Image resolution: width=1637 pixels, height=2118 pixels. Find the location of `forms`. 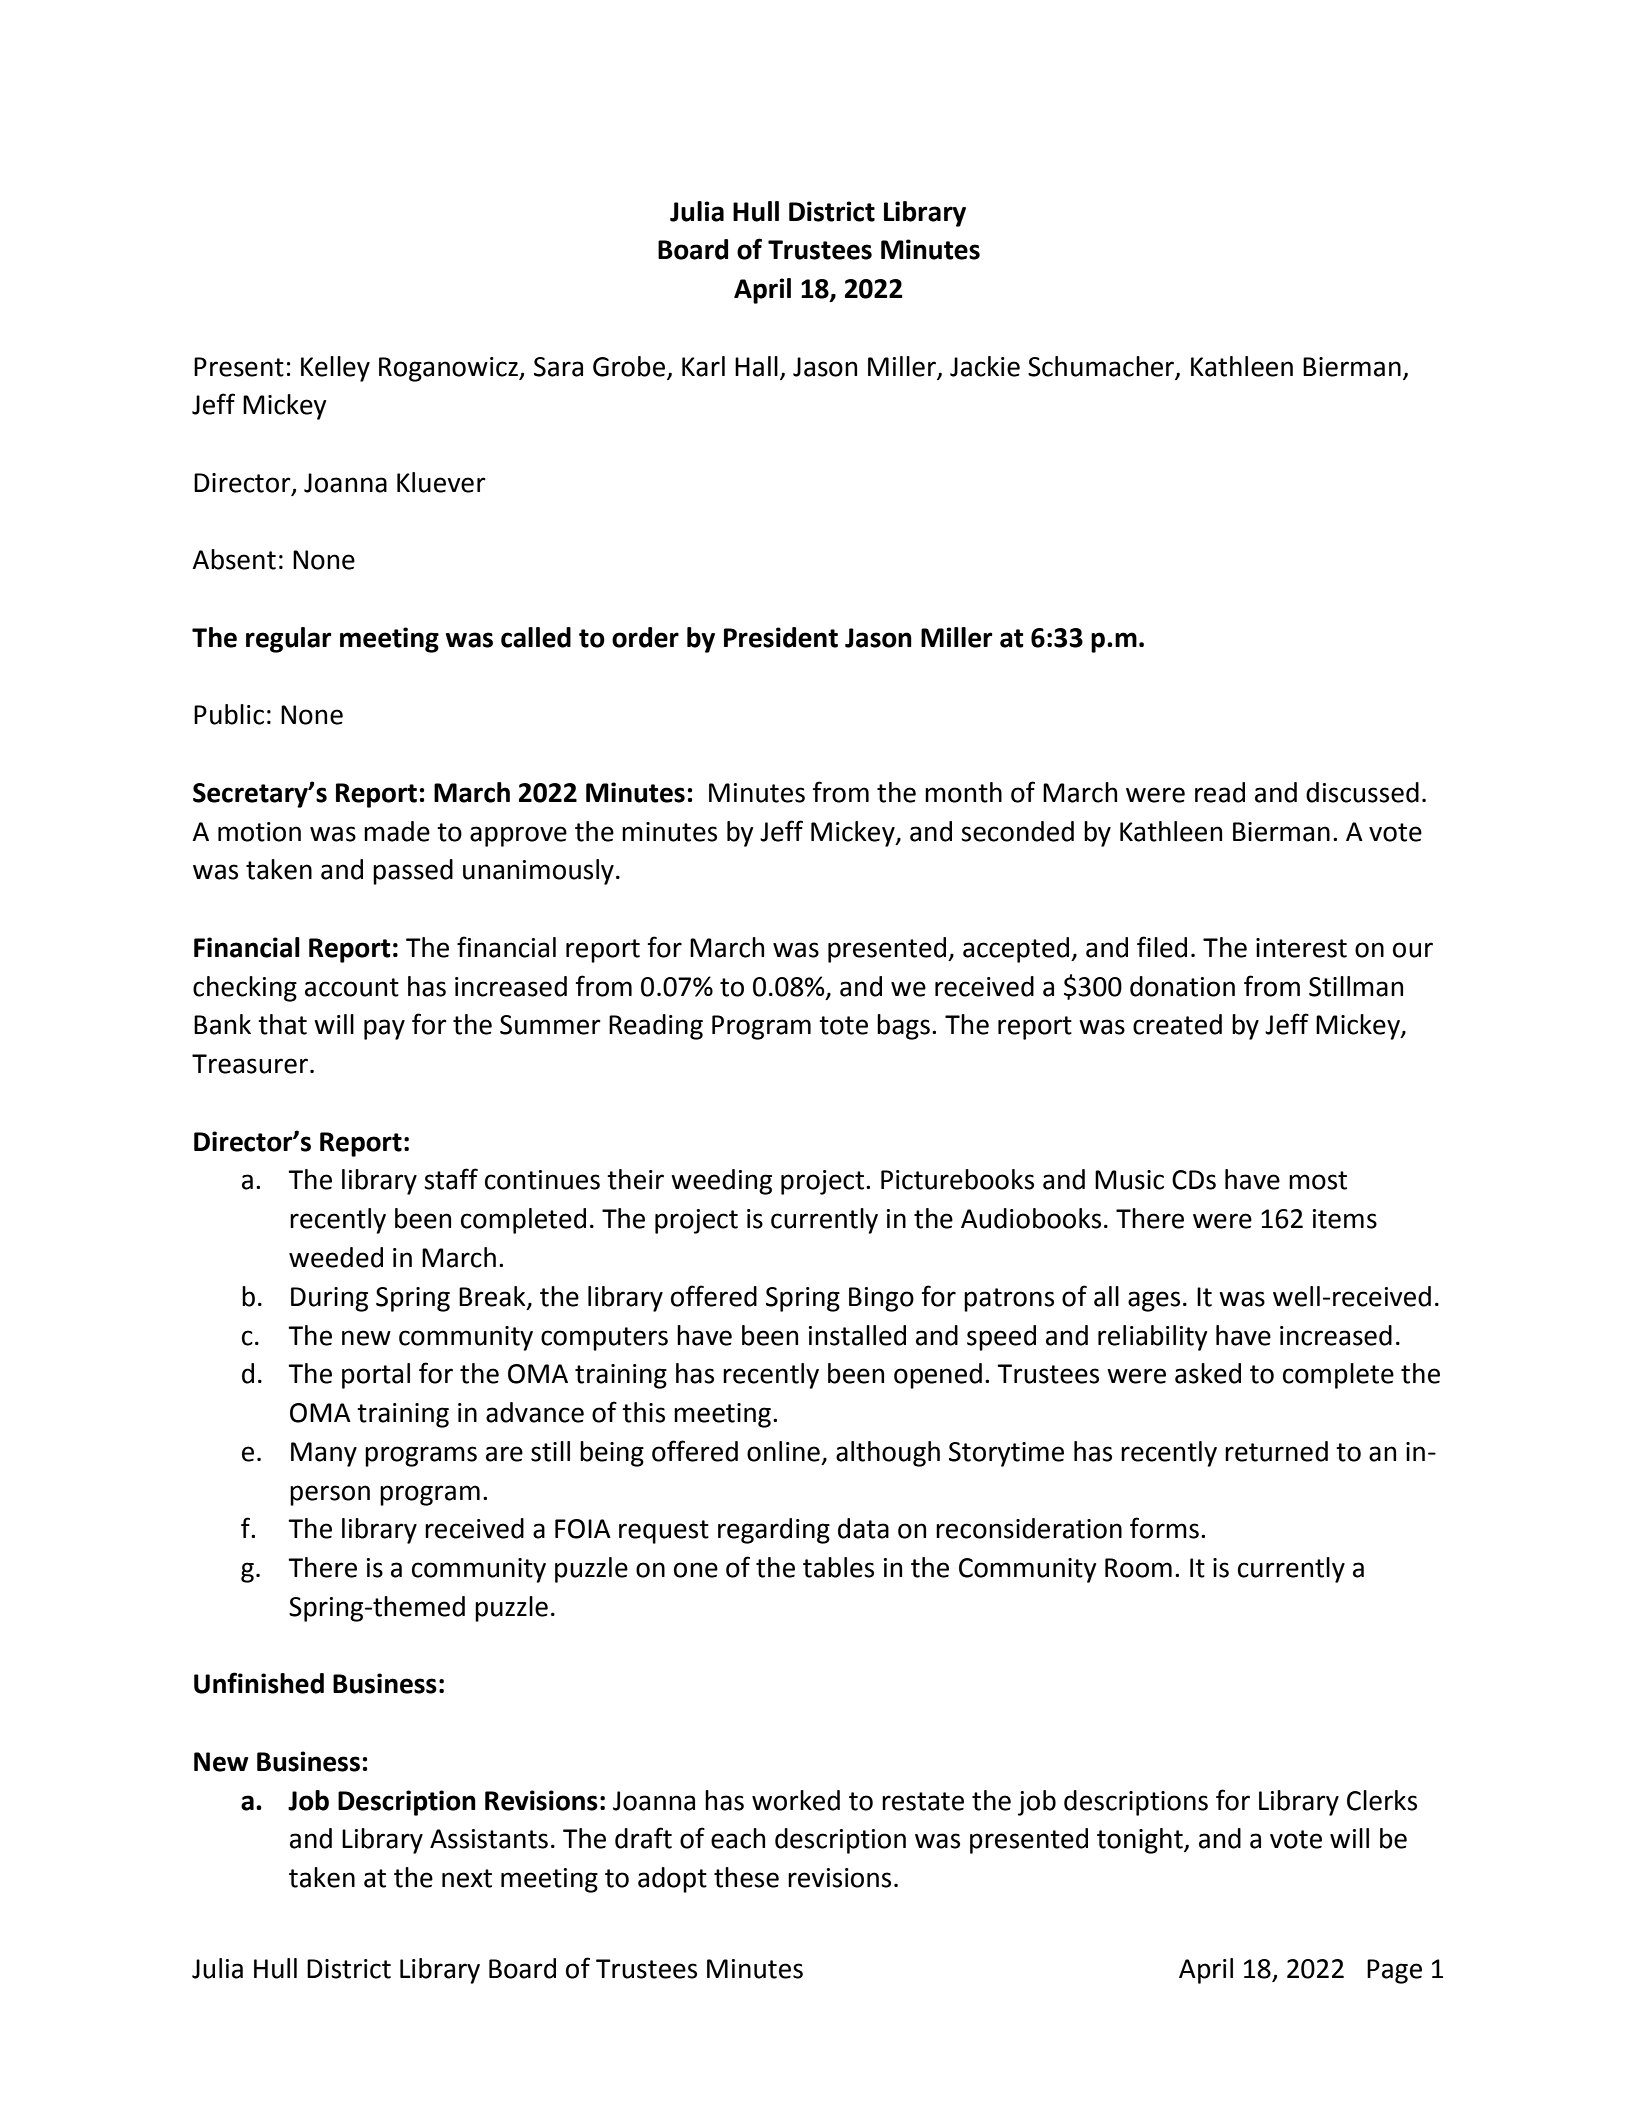

forms is located at coordinates (1164, 1528).
